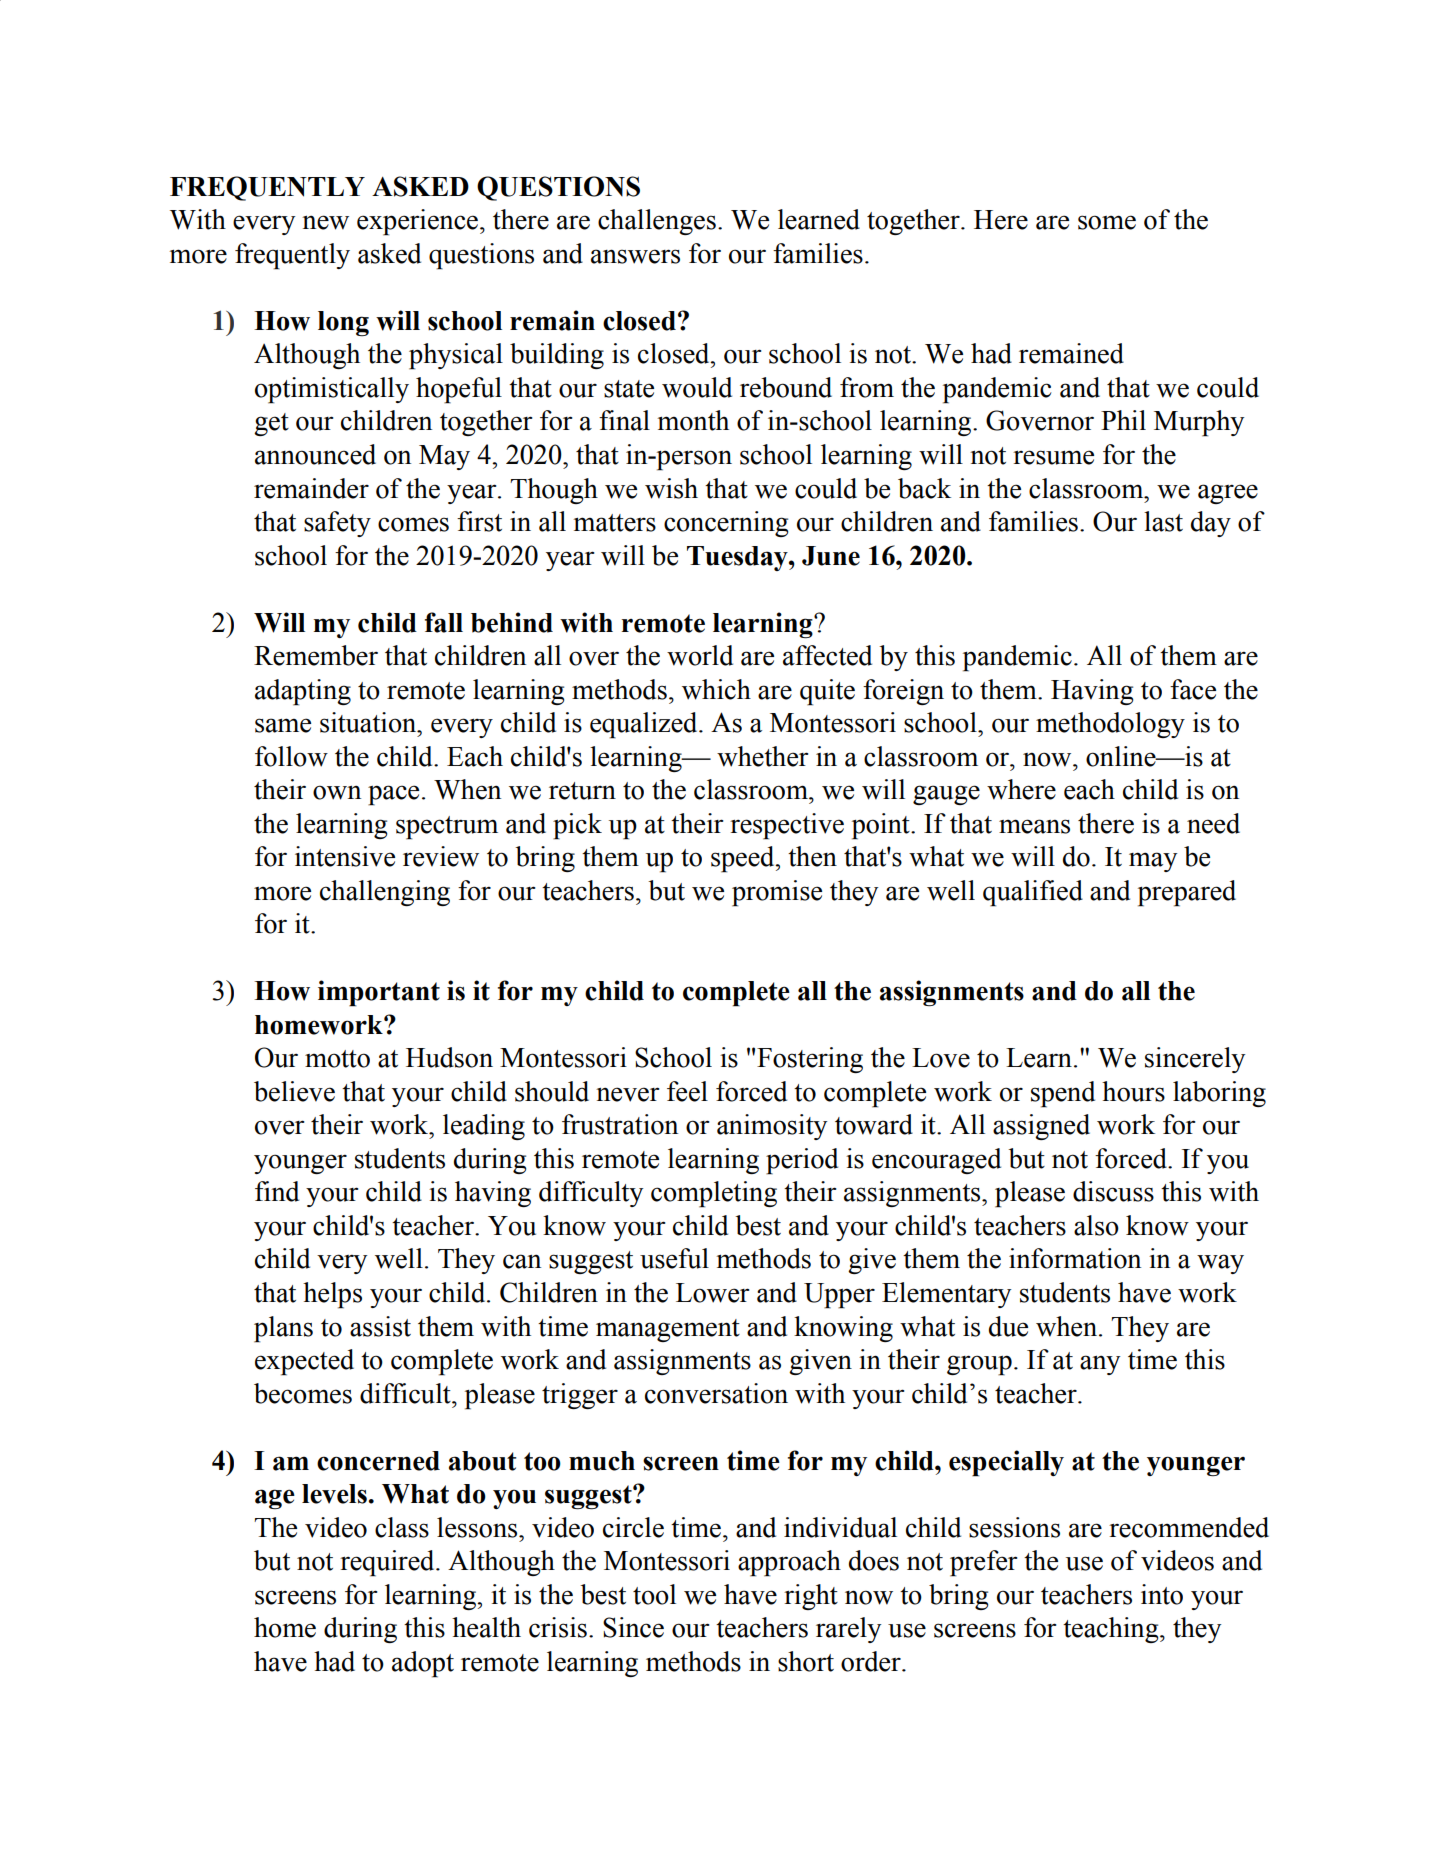 This screenshot has width=1440, height=1863. Describe the element at coordinates (712, 1293) in the screenshot. I see `Lower` at that location.
